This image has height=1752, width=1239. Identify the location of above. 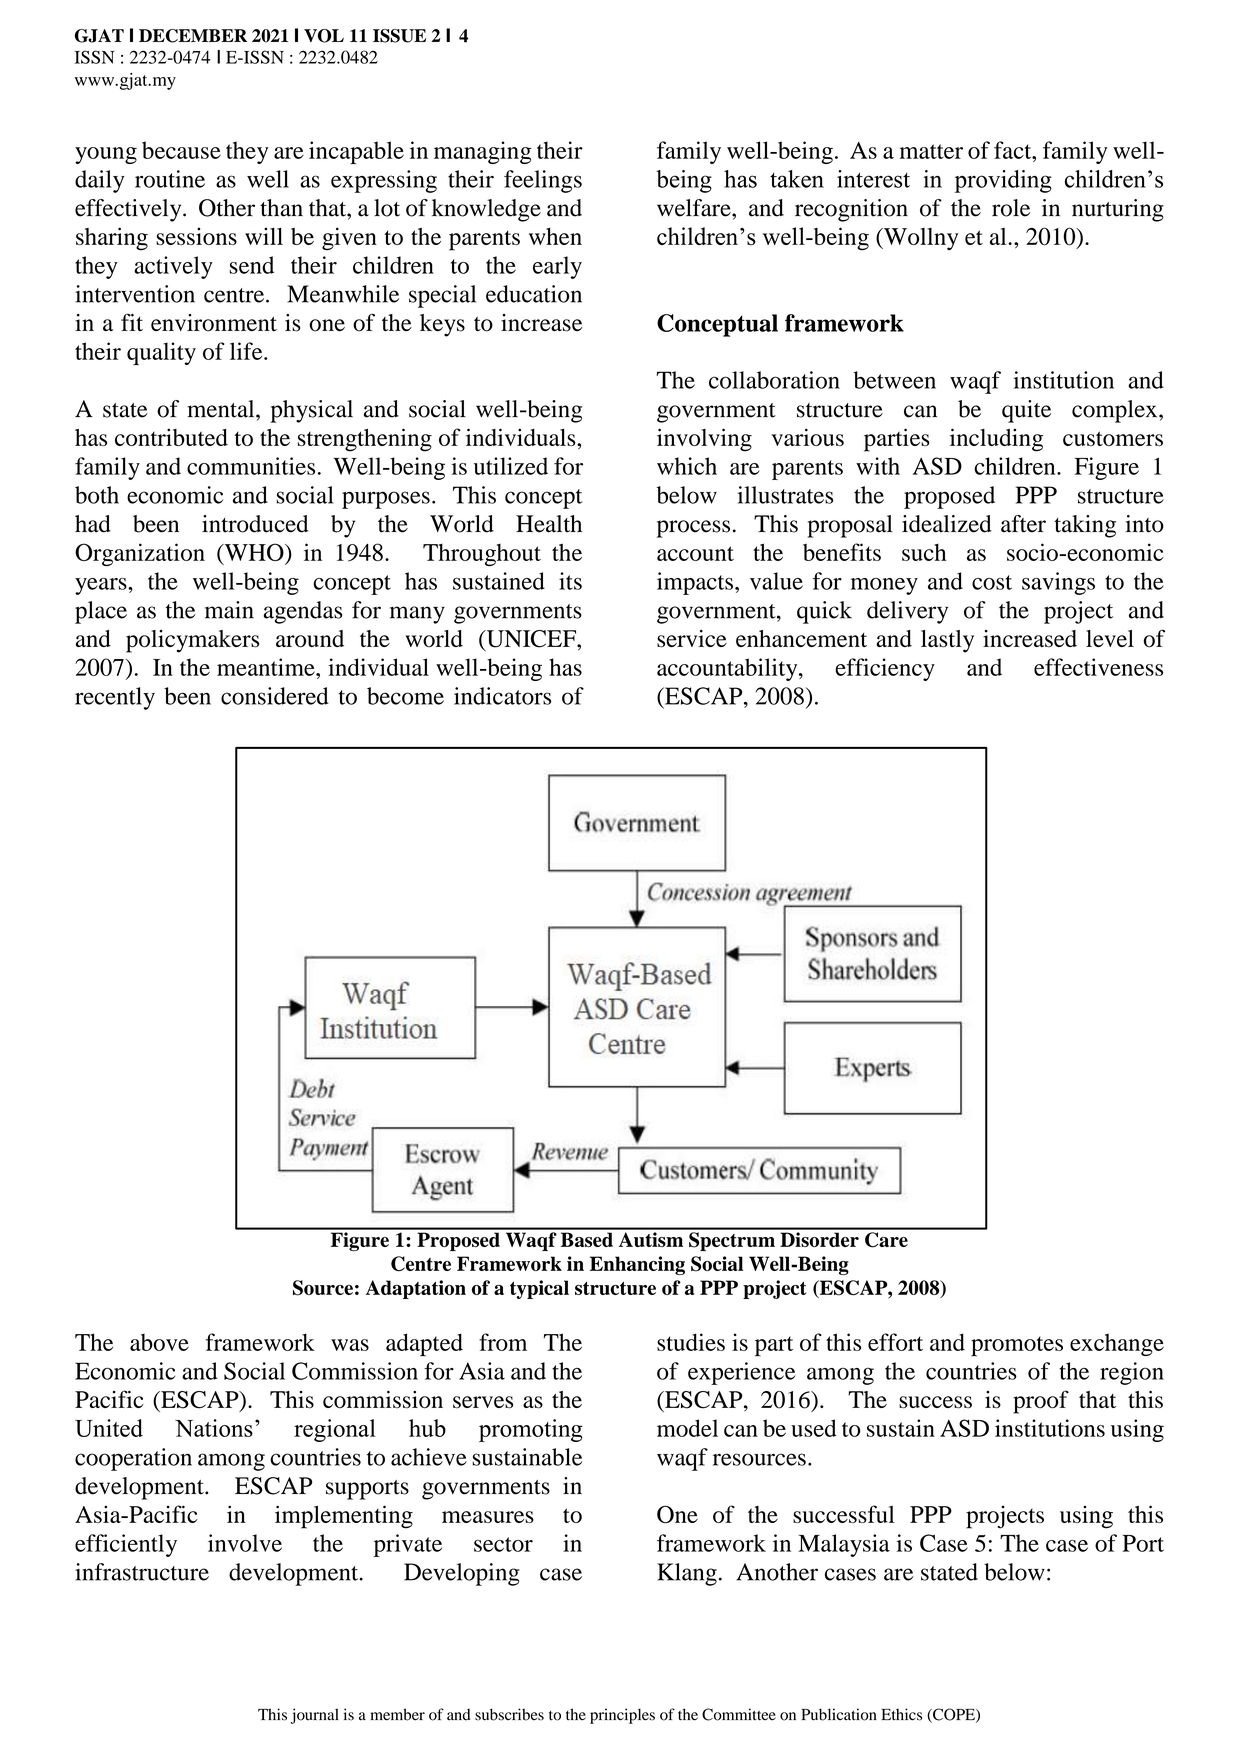
(159, 1342).
